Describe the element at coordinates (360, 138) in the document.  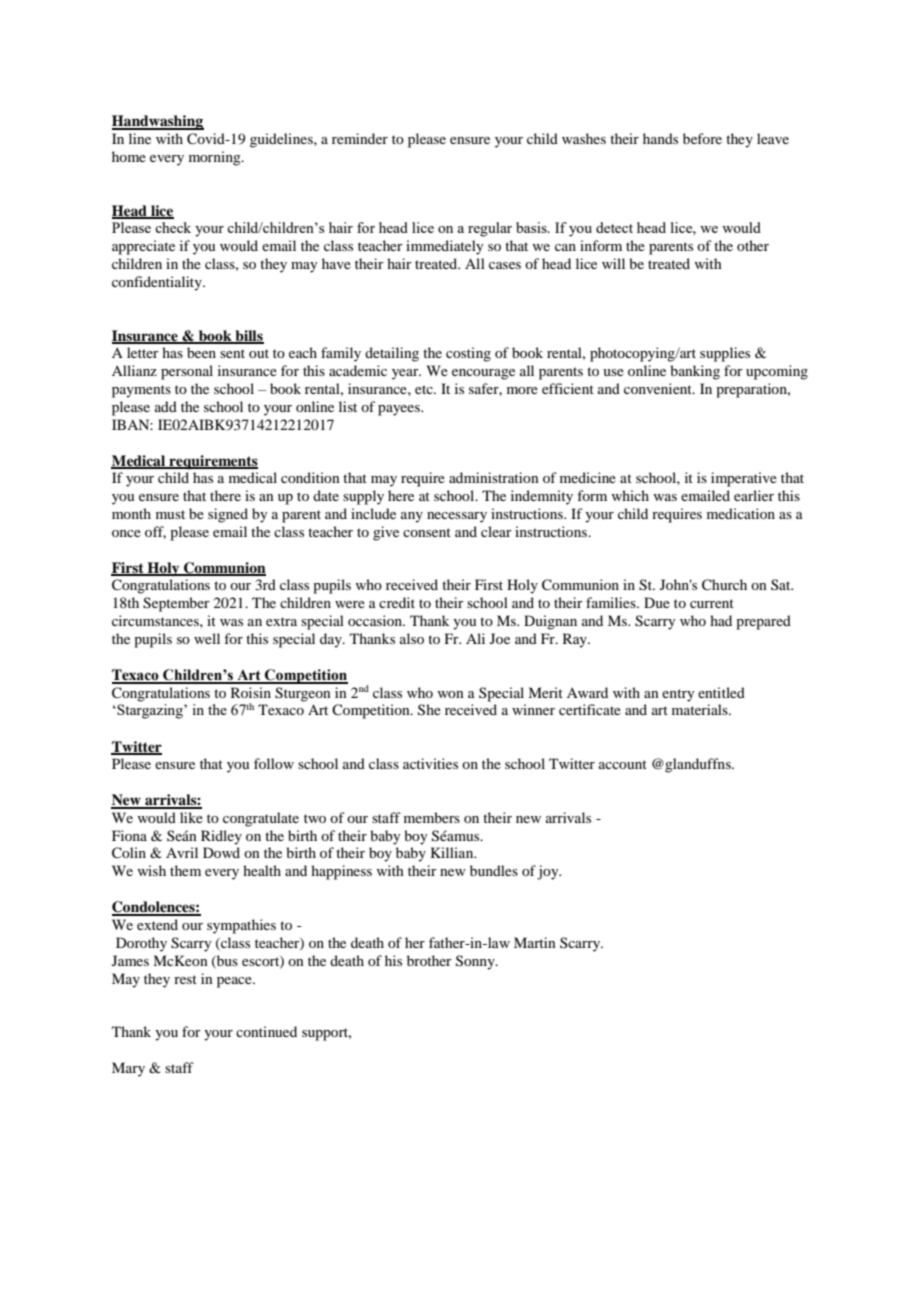
I see `reminder` at that location.
